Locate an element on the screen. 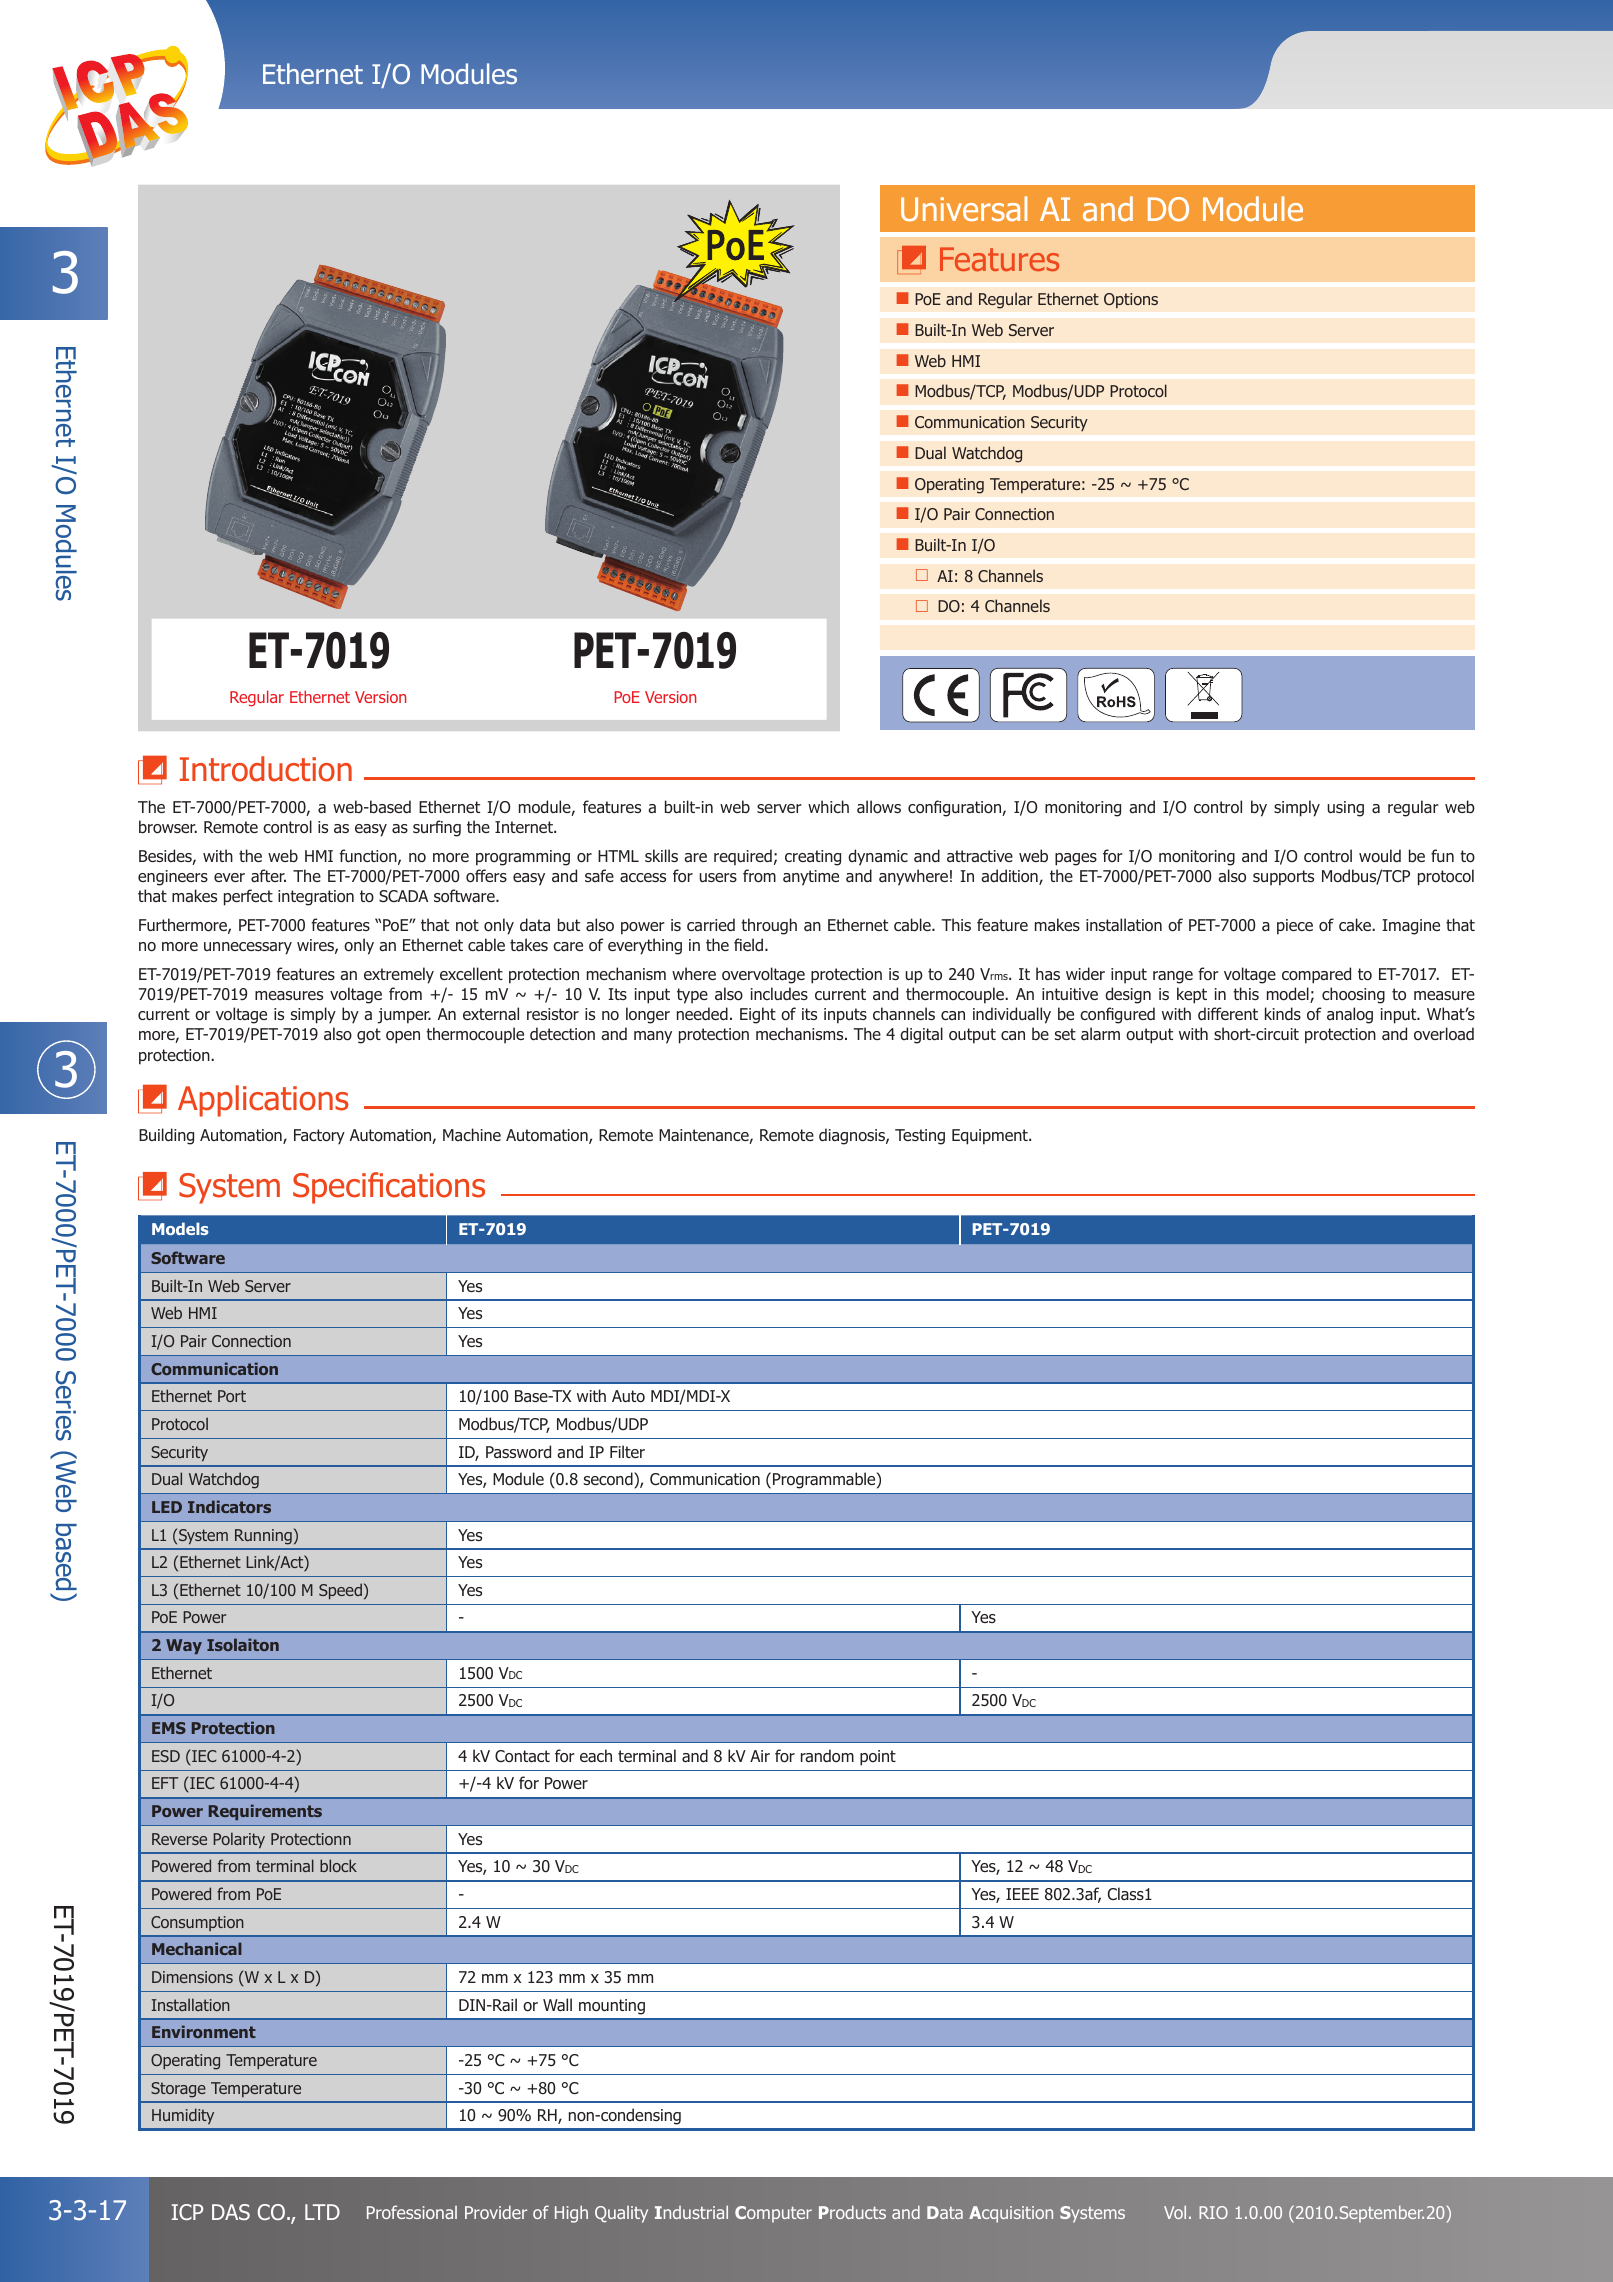 This screenshot has width=1613, height=2282. Introduction is located at coordinates (266, 769).
